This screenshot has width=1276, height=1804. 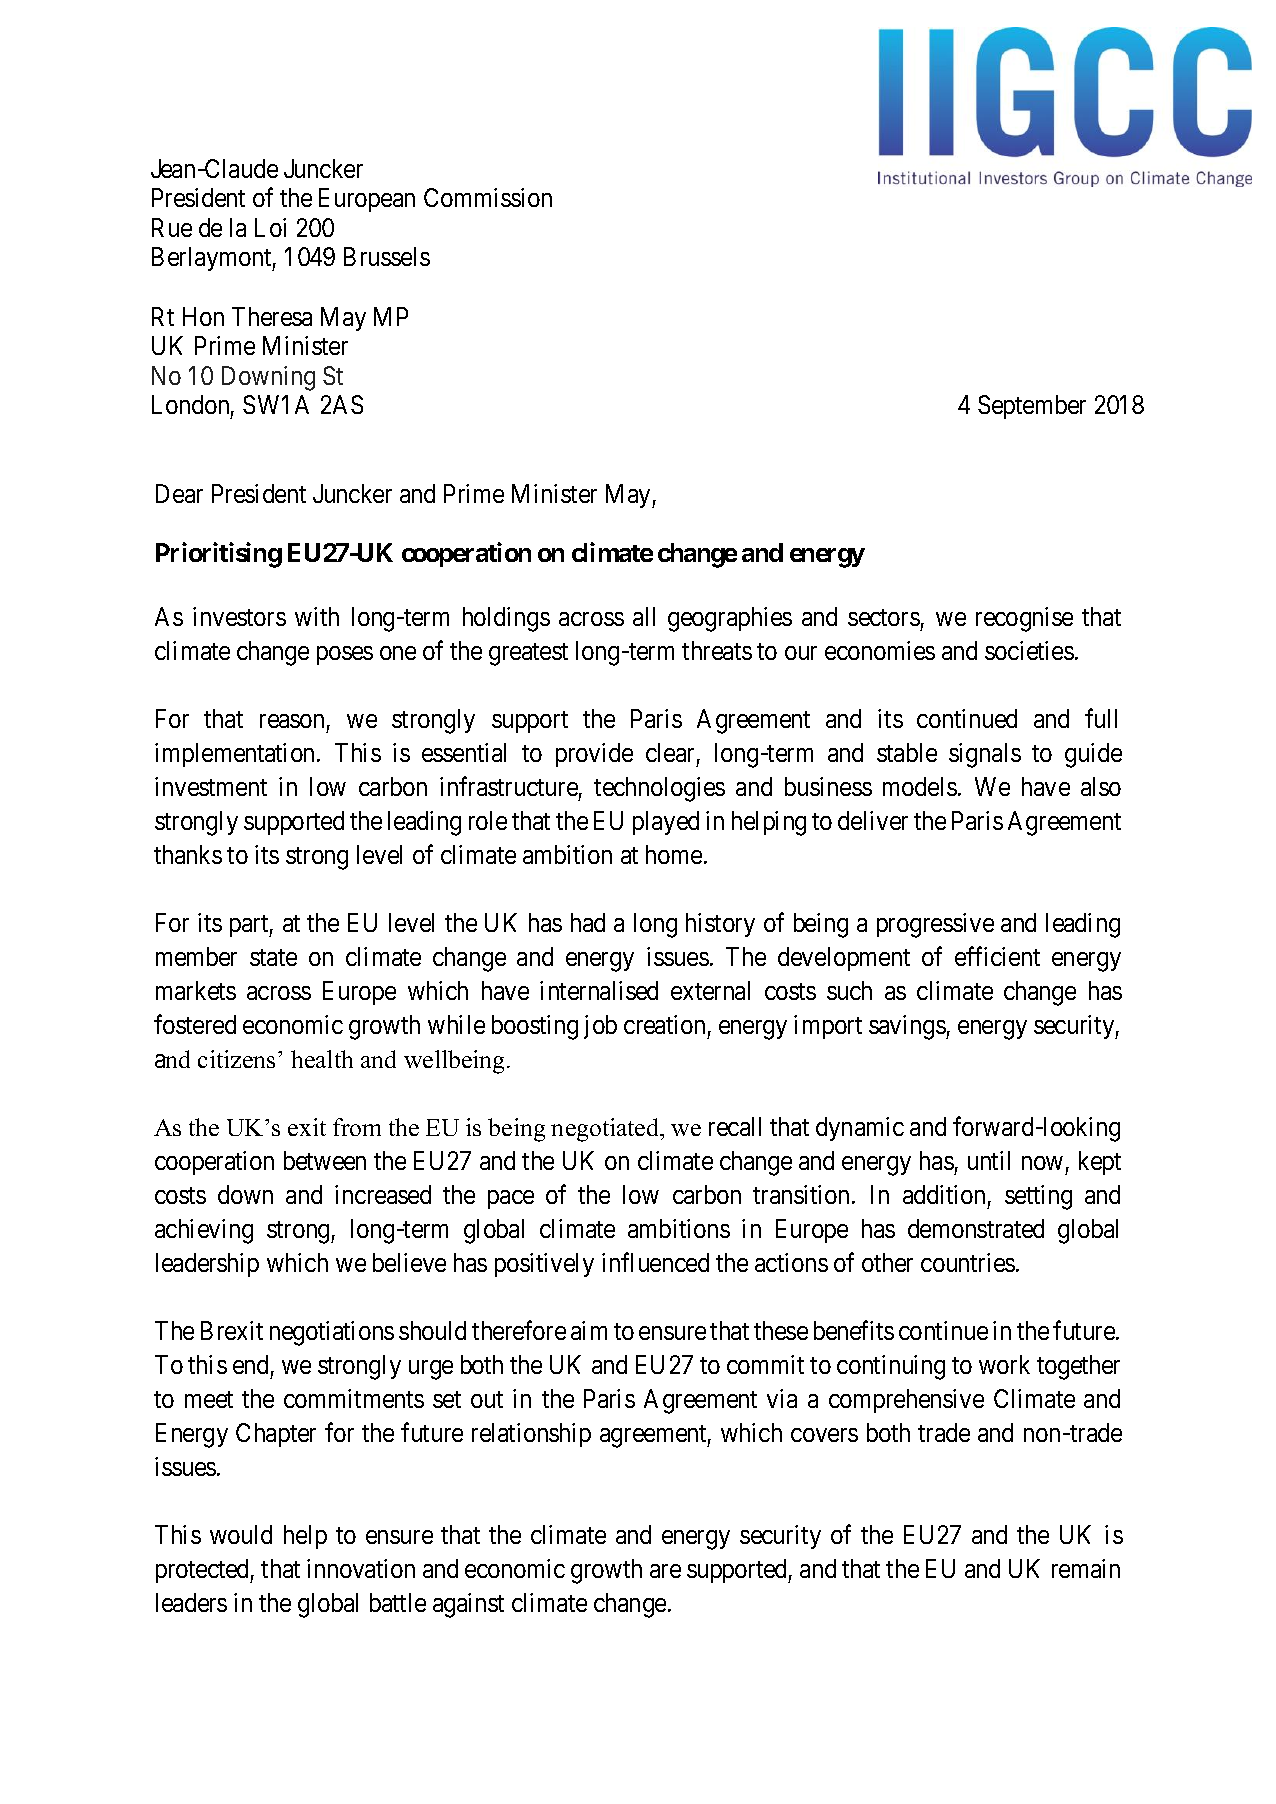 I want to click on would, so click(x=241, y=1534).
